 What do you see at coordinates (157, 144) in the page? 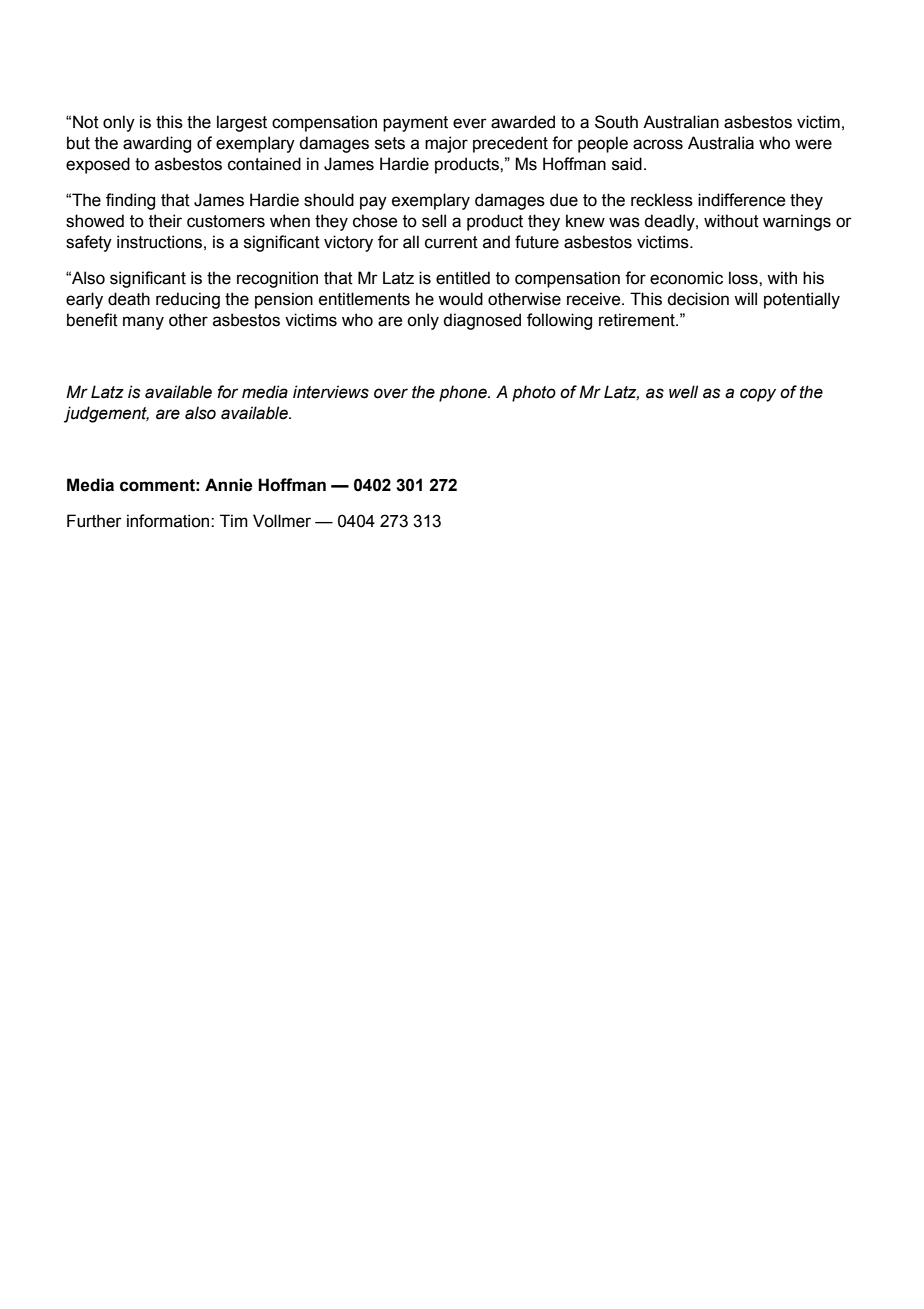
I see `awarding` at bounding box center [157, 144].
